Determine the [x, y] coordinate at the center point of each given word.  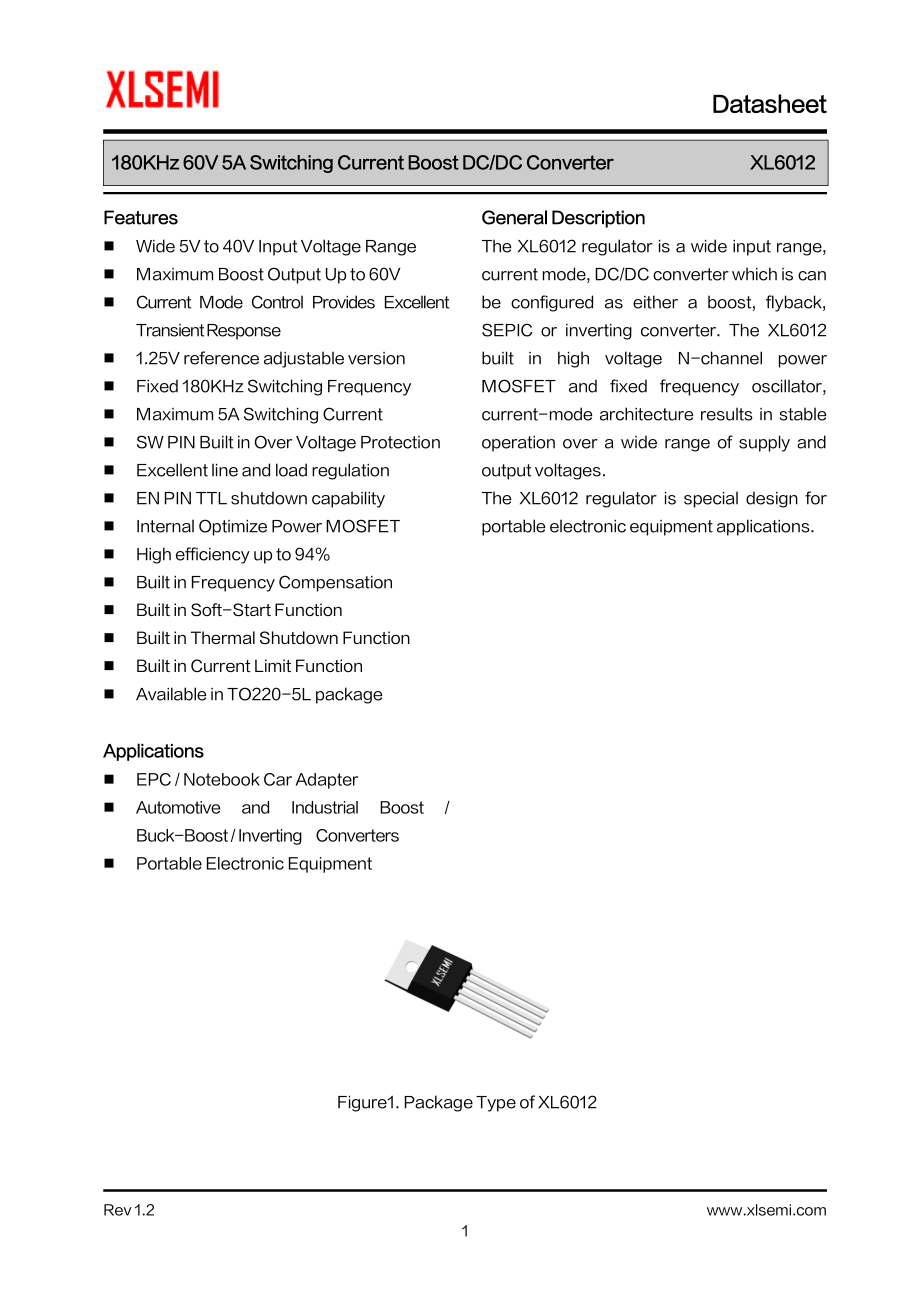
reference [221, 358]
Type [496, 1104]
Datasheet [770, 103]
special [711, 499]
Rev [117, 1210]
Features [141, 217]
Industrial [325, 807]
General [514, 217]
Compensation [335, 583]
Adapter [326, 781]
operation [518, 444]
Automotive [178, 807]
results [727, 414]
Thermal [223, 637]
